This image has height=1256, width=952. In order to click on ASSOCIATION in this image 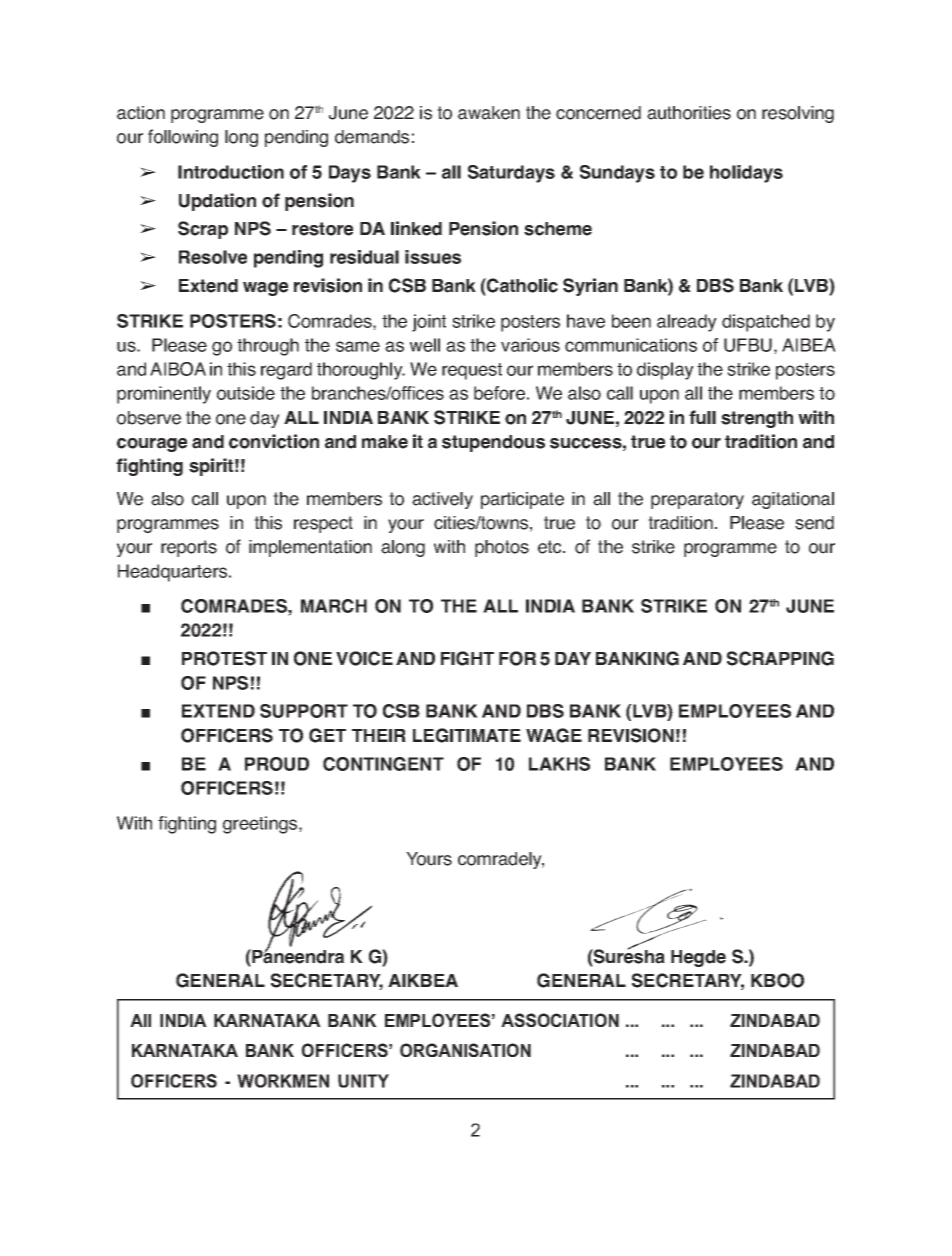, I will do `click(560, 1020)`.
